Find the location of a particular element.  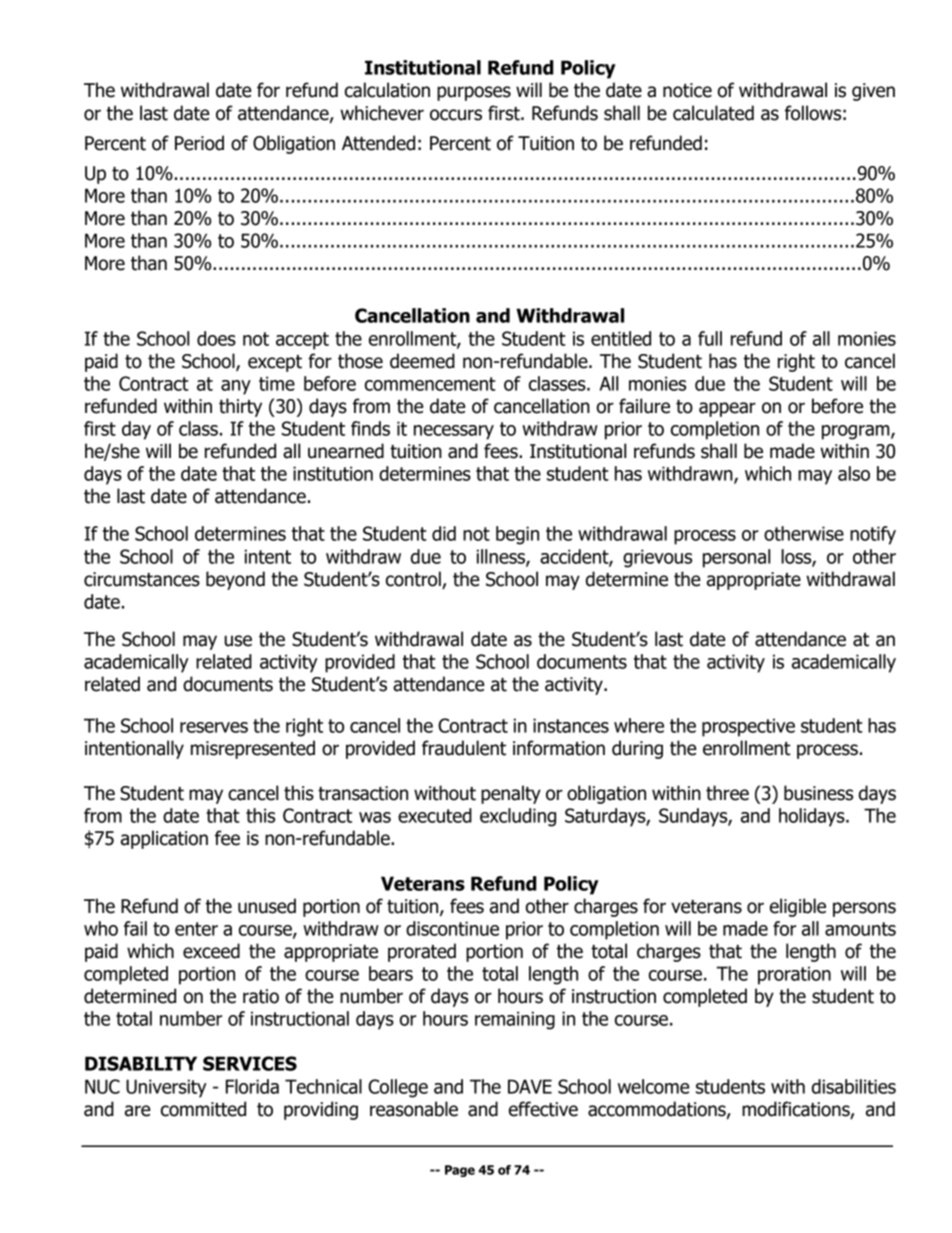

disabilities is located at coordinates (854, 1086).
